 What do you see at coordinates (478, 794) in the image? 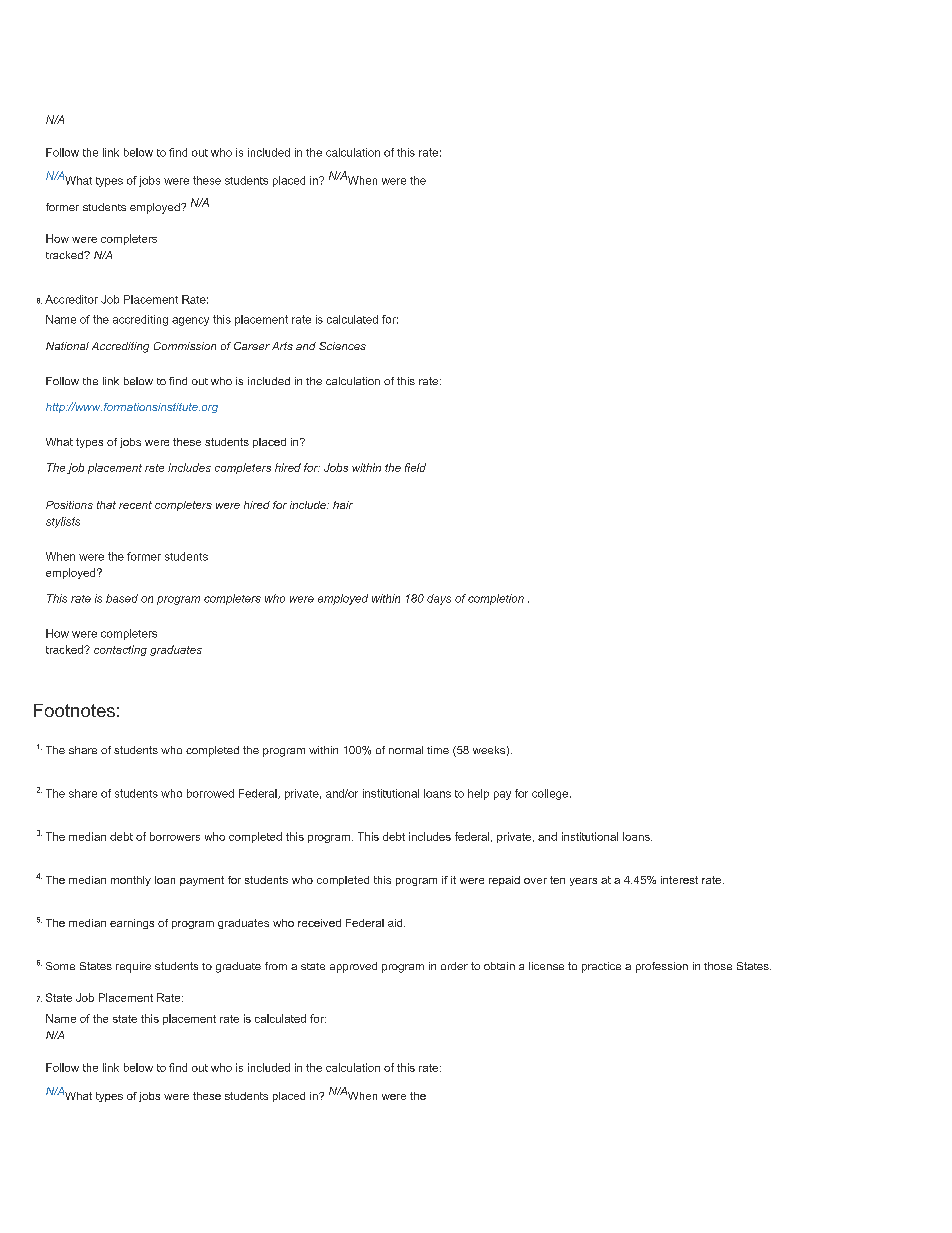
I see `help` at bounding box center [478, 794].
